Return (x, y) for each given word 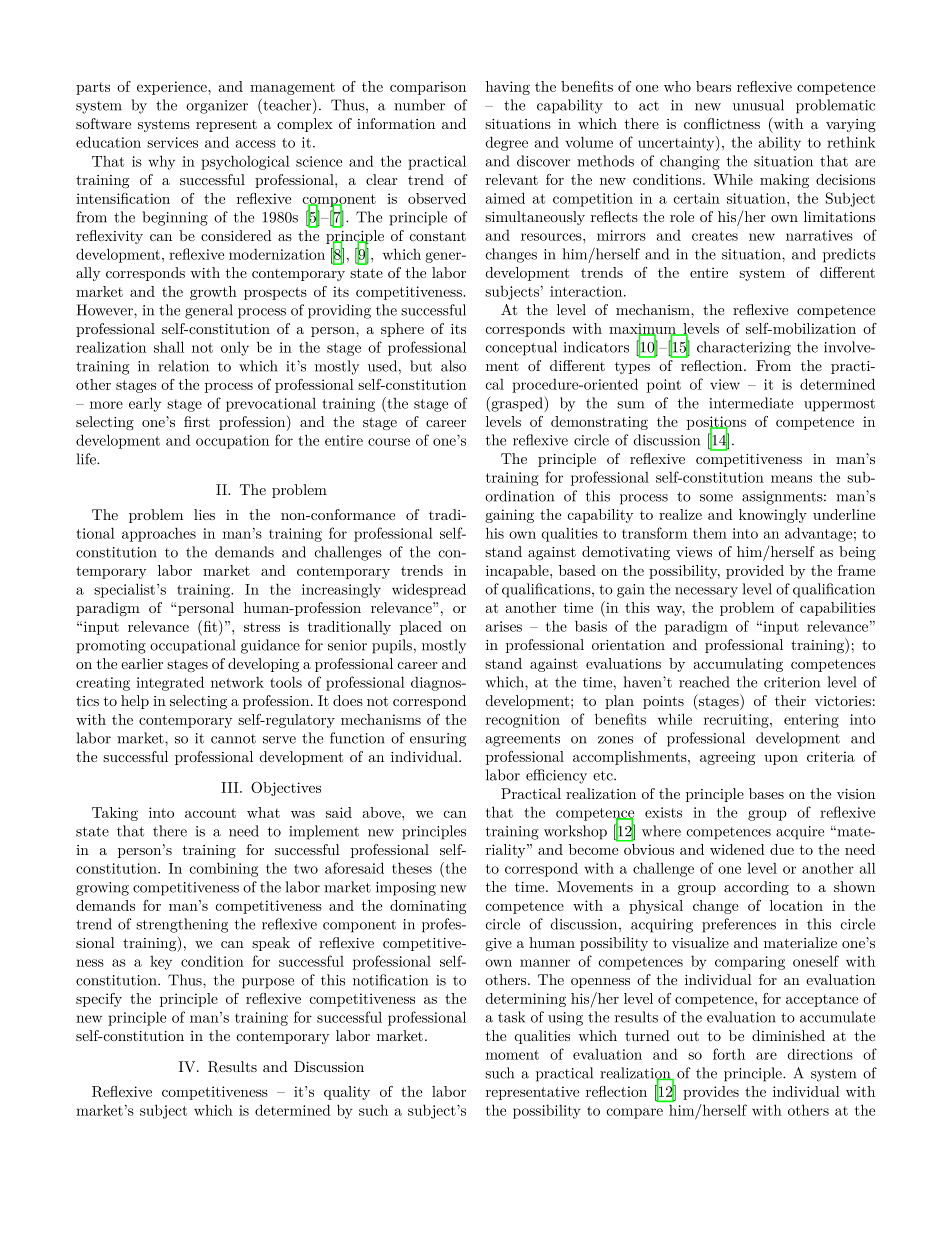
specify (99, 1000)
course (389, 442)
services (172, 142)
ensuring (438, 740)
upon (781, 760)
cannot (233, 739)
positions (716, 424)
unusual (758, 105)
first (197, 421)
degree (507, 143)
